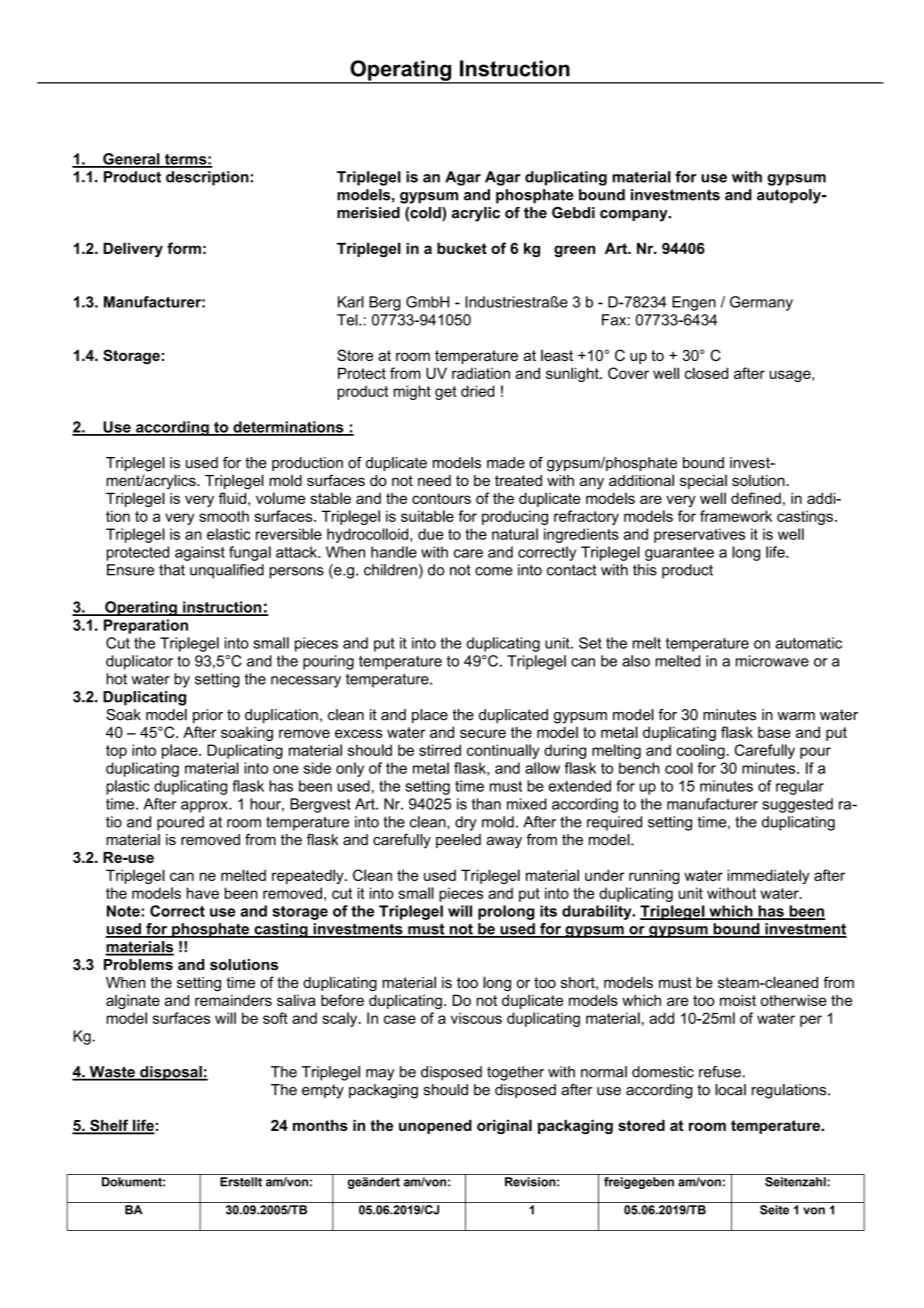 The image size is (924, 1308). Describe the element at coordinates (441, 498) in the screenshot. I see `contours` at that location.
